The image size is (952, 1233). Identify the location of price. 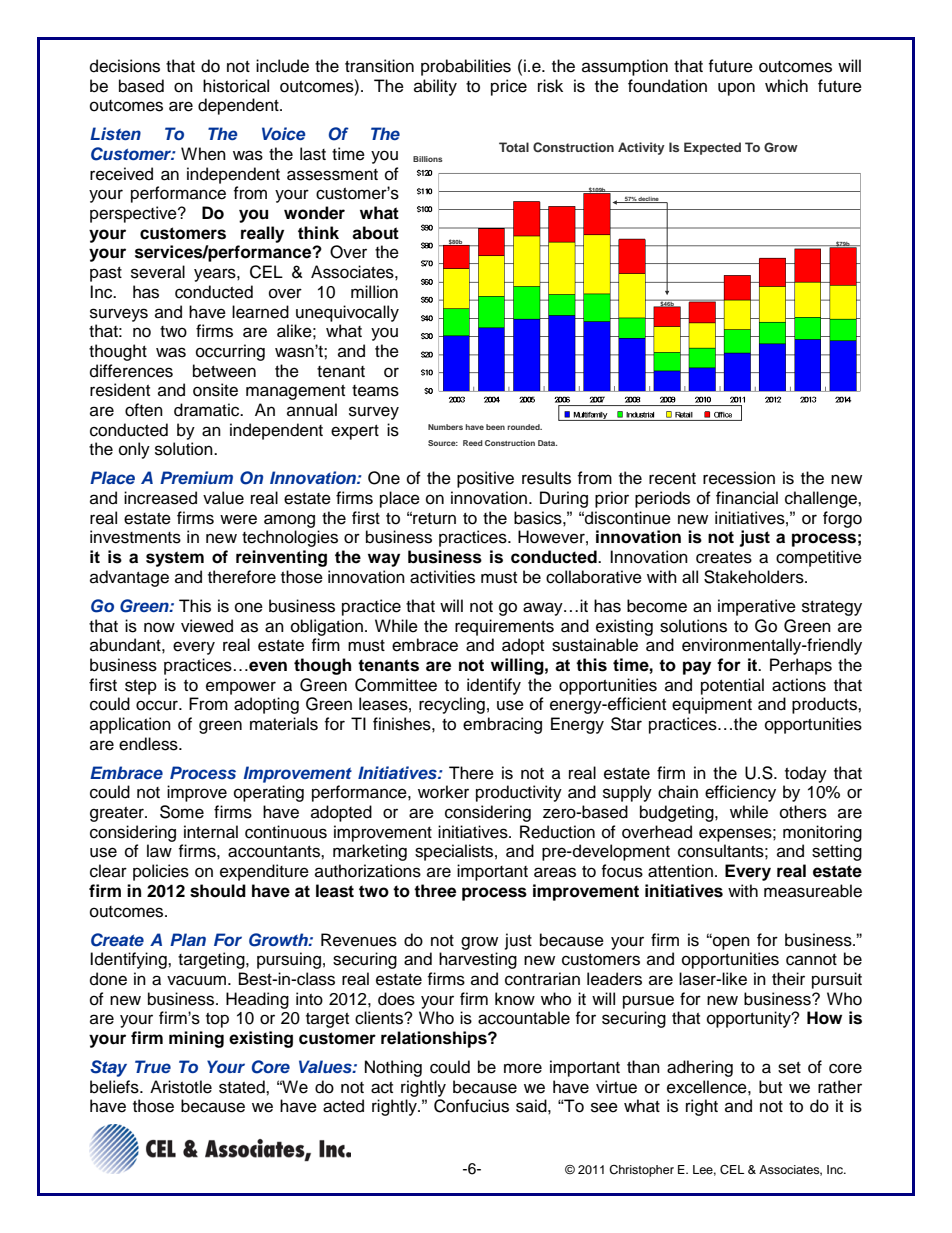
(509, 87).
